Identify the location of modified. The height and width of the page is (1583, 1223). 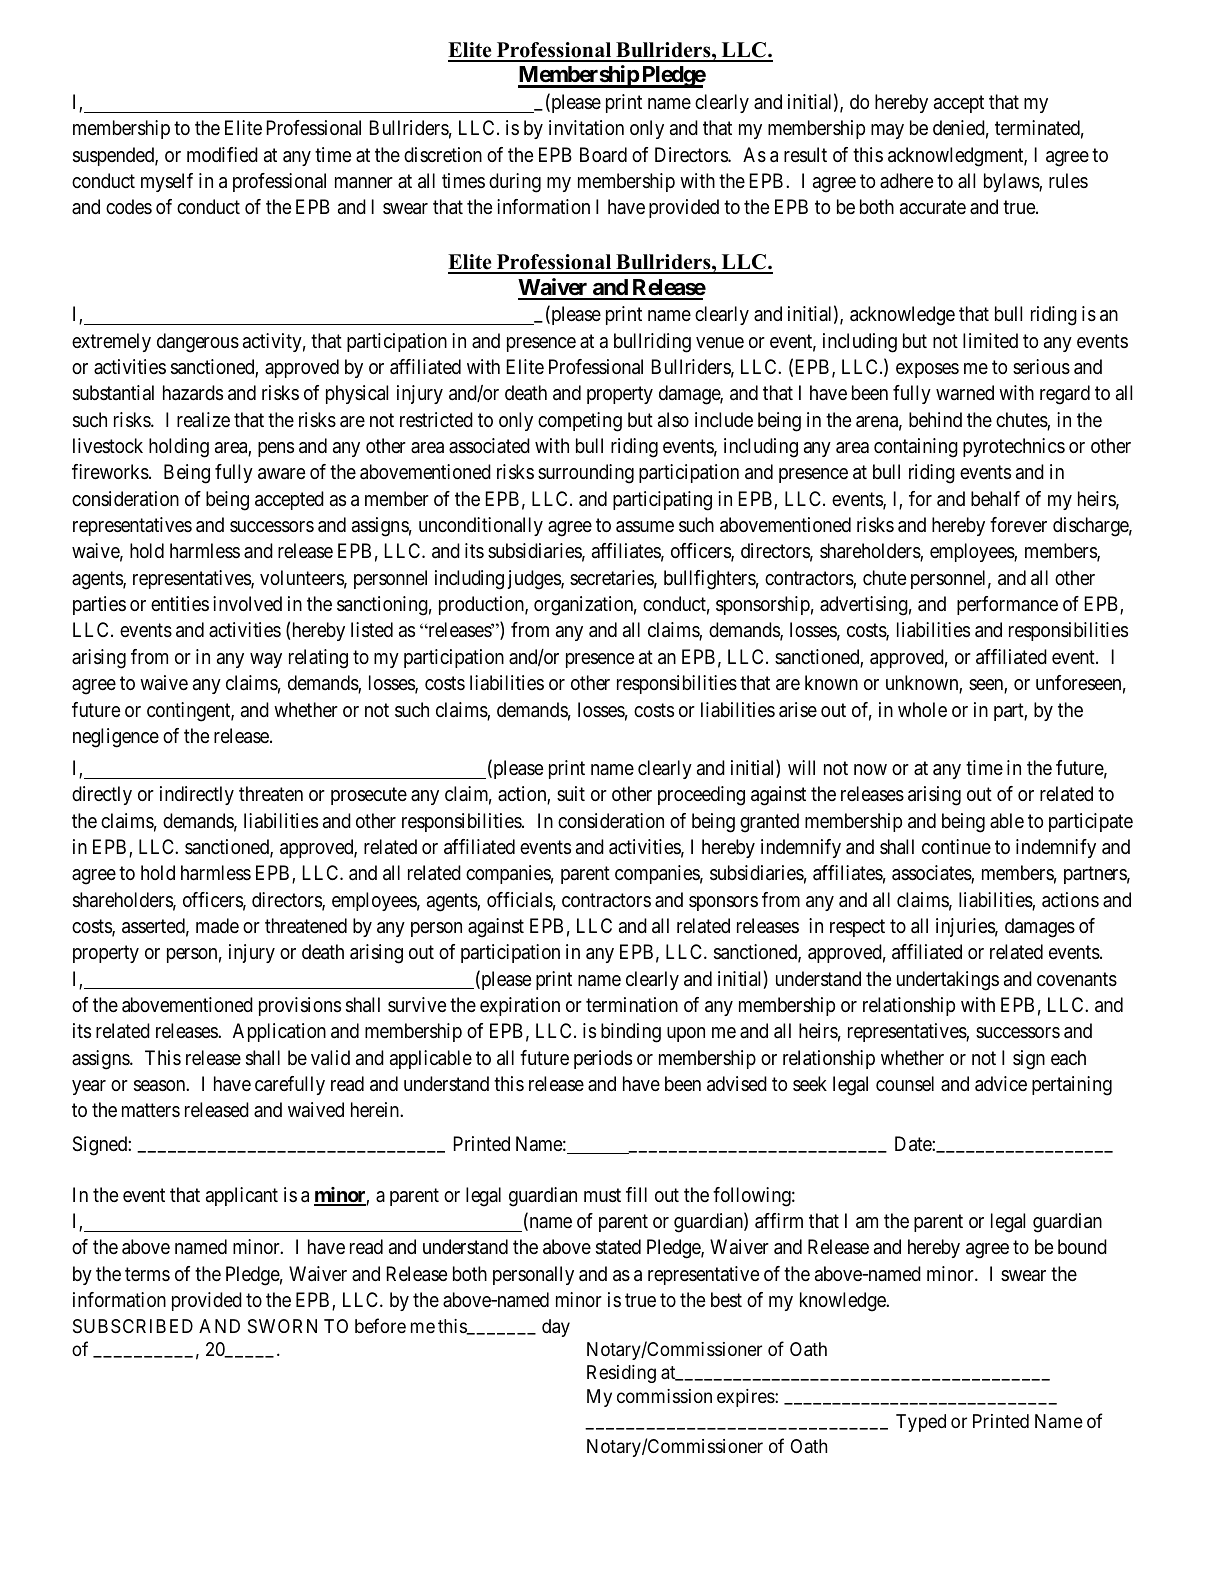
(222, 155).
